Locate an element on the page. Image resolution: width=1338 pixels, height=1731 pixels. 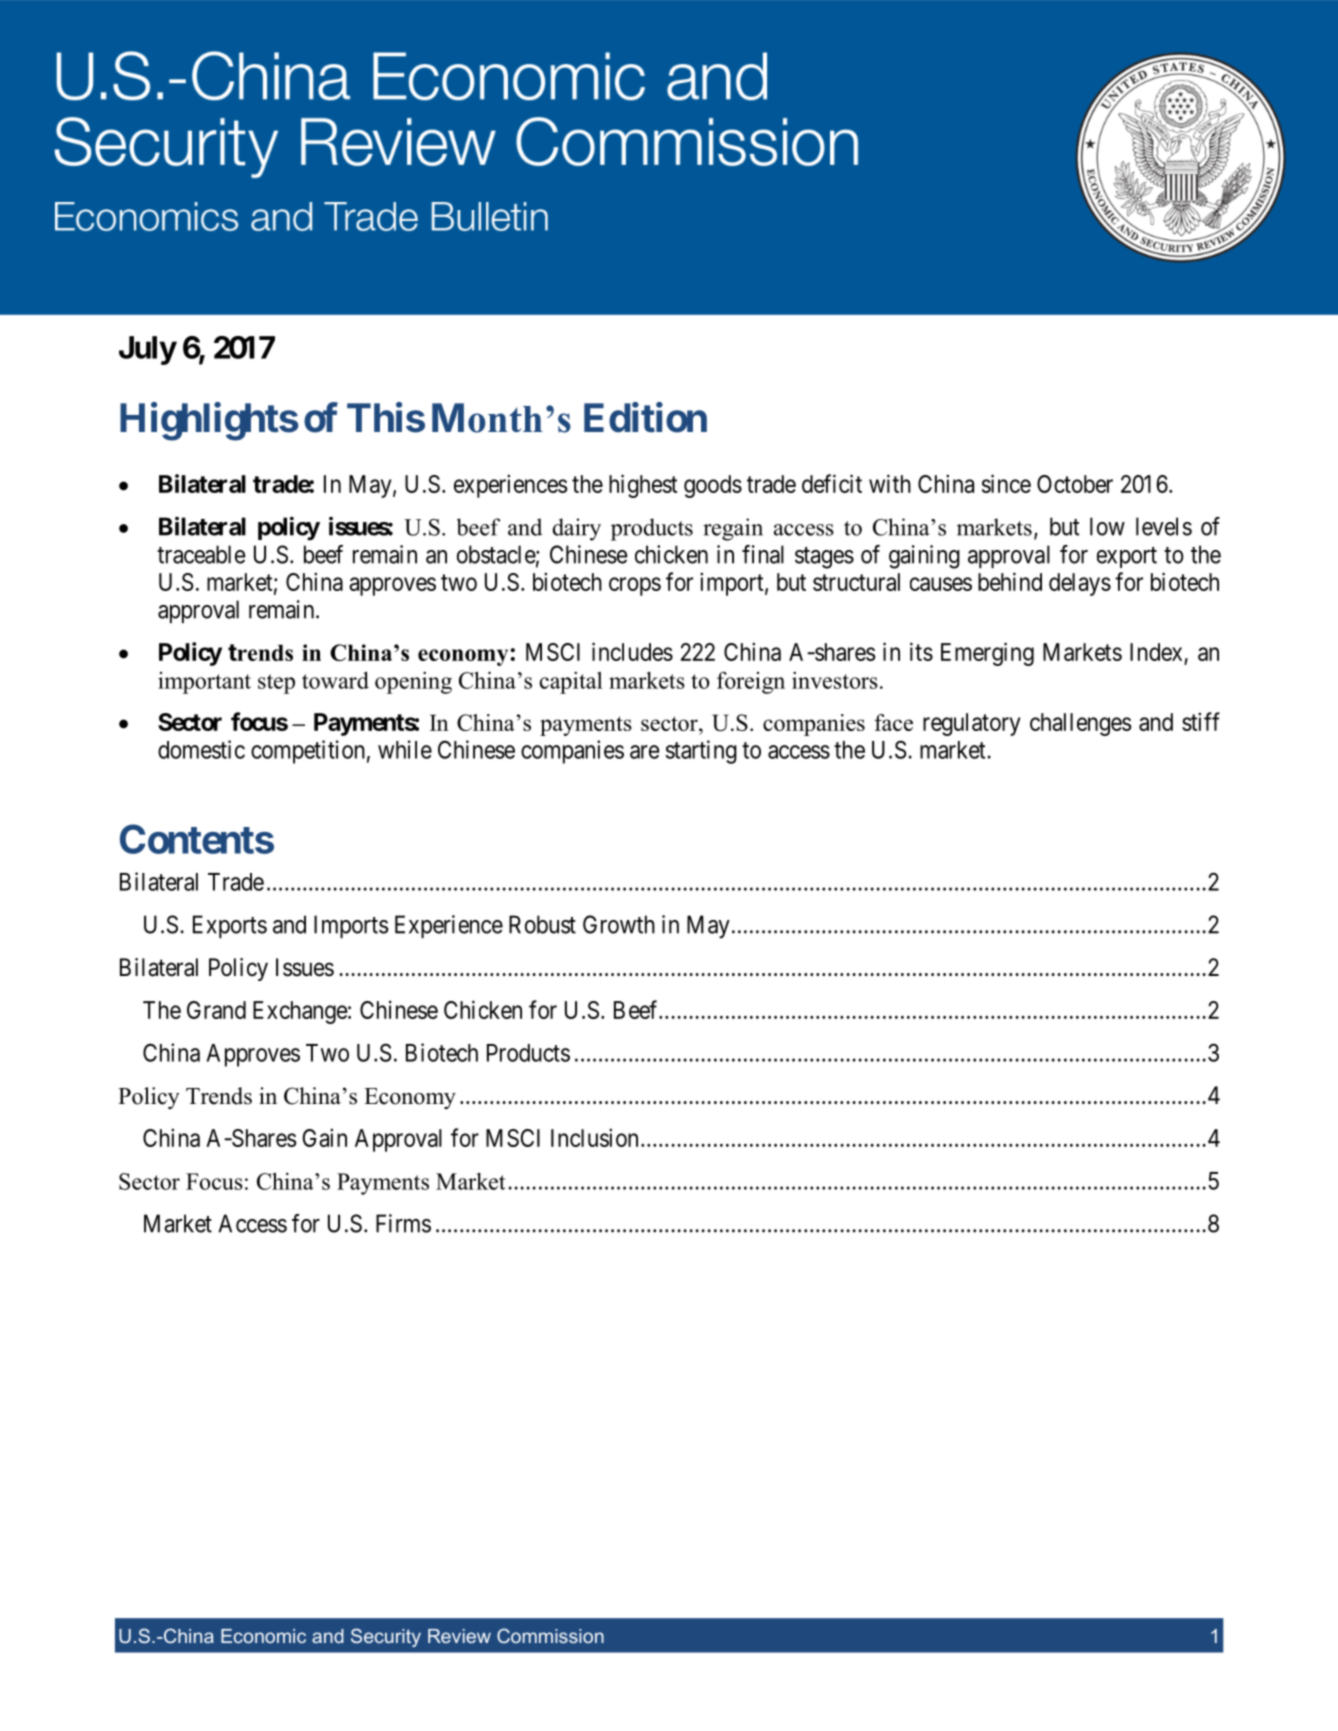
Review is located at coordinates (459, 1636).
